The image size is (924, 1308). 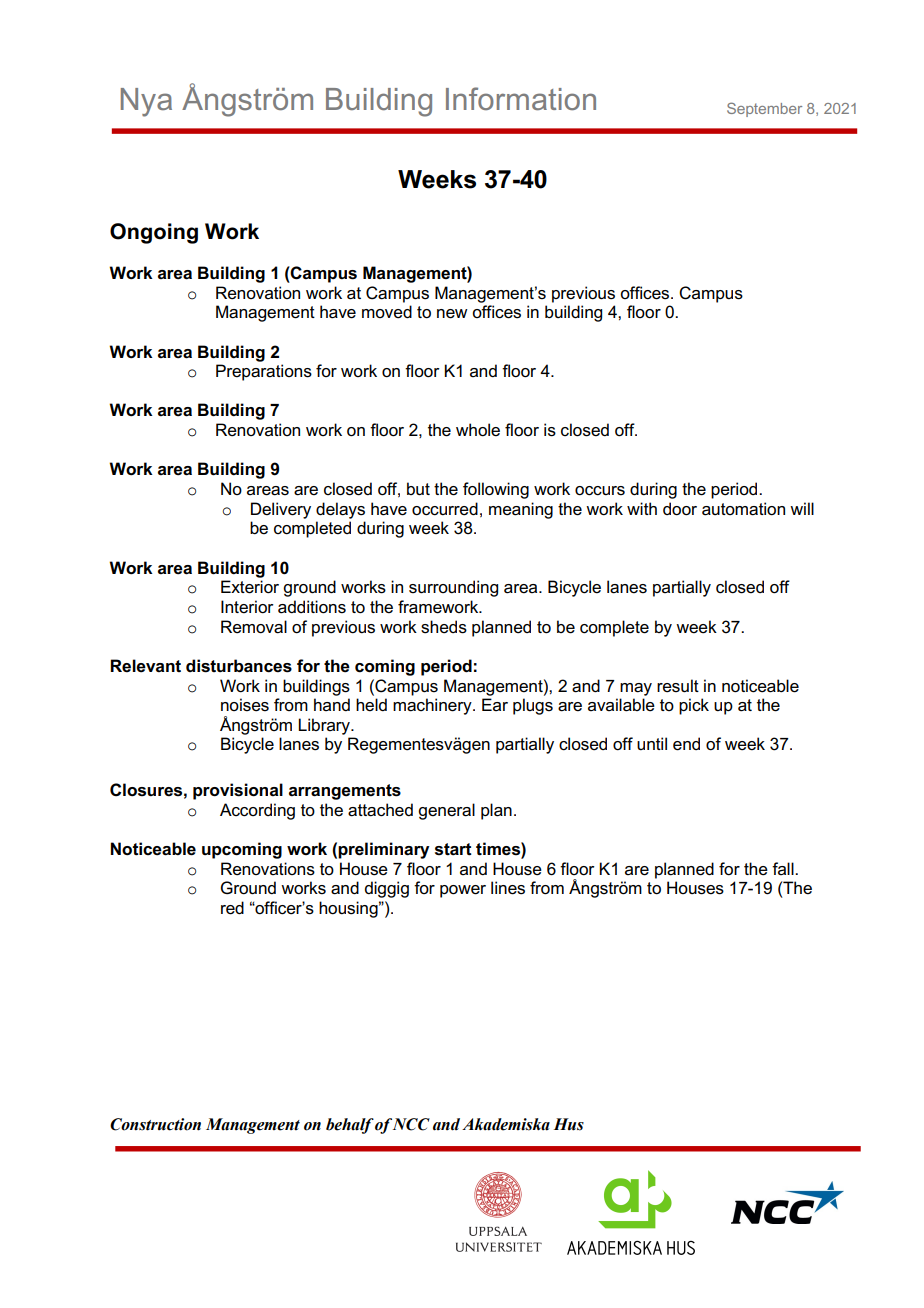 What do you see at coordinates (743, 509) in the screenshot?
I see `automation` at bounding box center [743, 509].
